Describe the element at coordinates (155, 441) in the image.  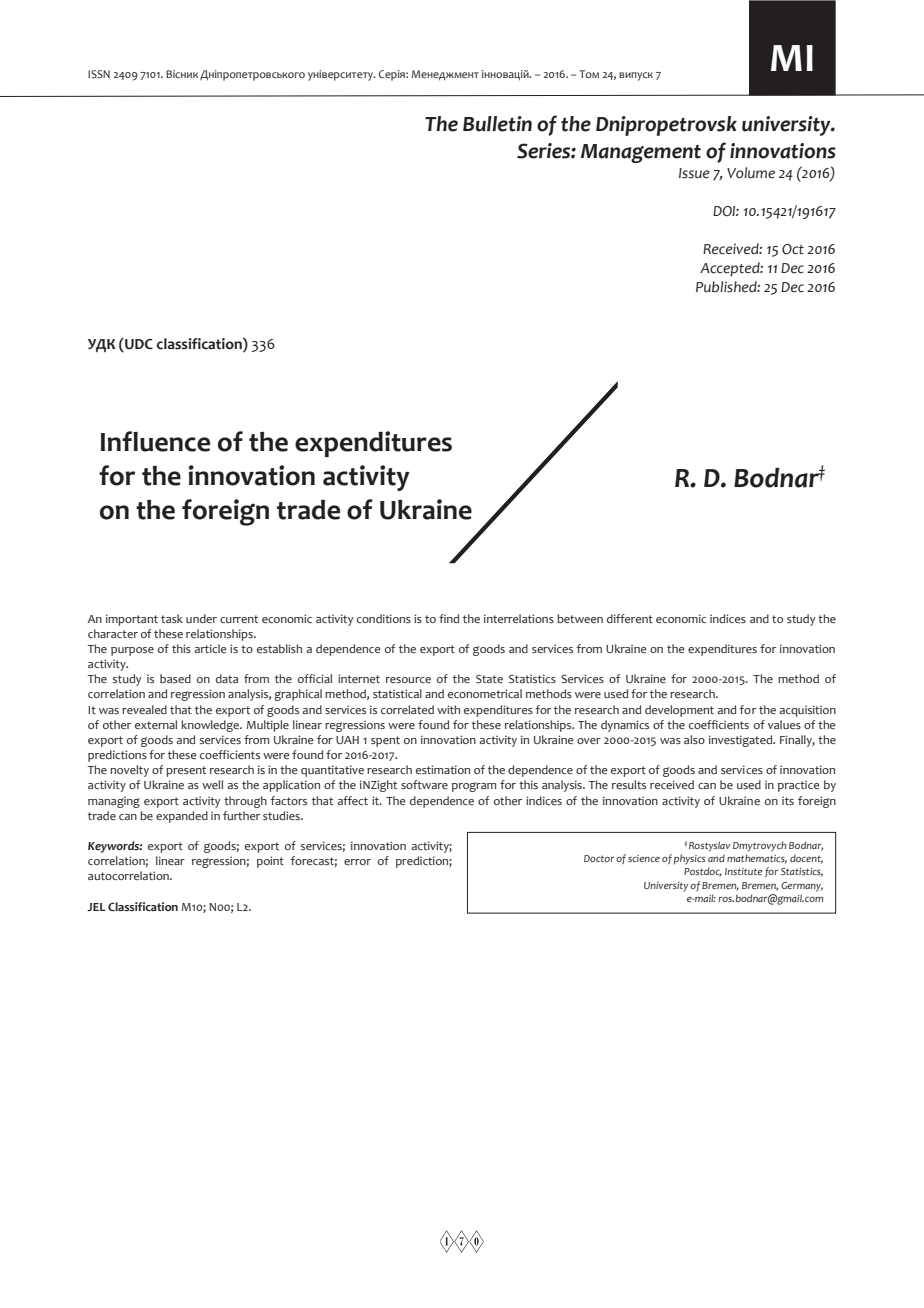
I see `Influence` at that location.
